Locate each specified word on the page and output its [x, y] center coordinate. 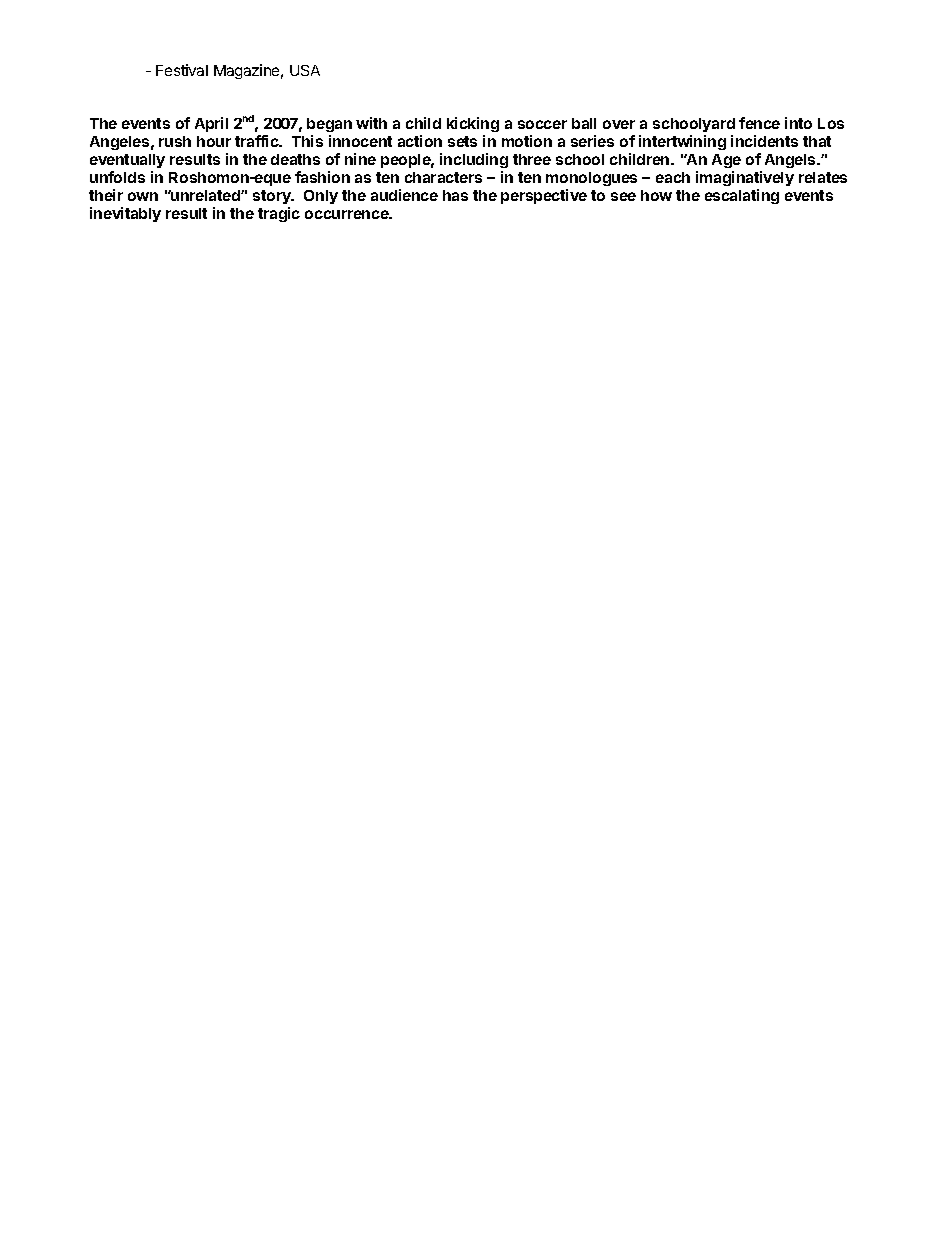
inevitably [125, 214]
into [798, 123]
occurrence [348, 214]
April [211, 124]
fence [759, 123]
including [474, 160]
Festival [182, 70]
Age [726, 161]
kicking [473, 126]
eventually [127, 161]
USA [305, 70]
